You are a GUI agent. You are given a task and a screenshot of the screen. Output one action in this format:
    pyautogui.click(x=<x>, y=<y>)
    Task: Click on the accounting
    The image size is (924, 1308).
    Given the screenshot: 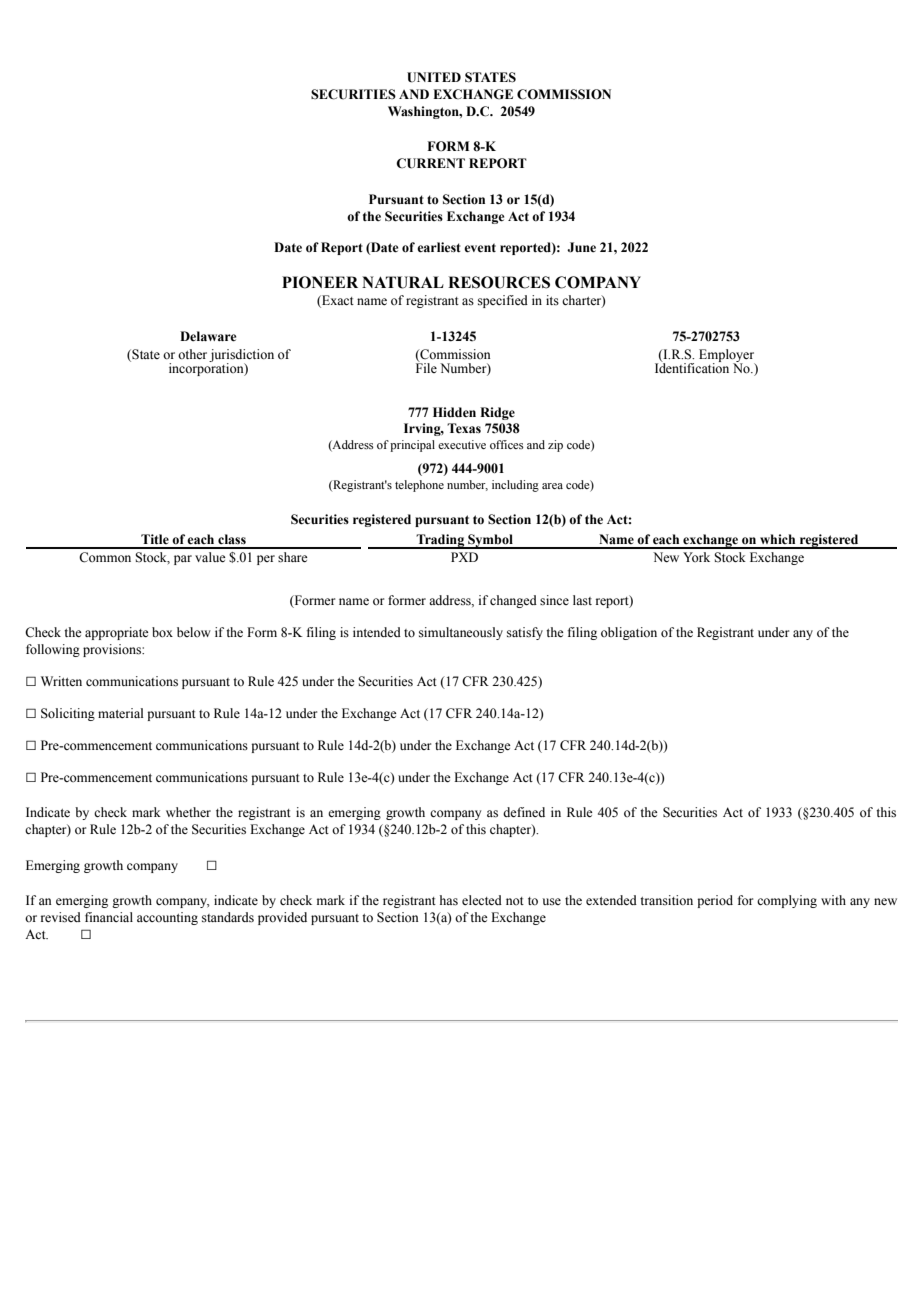 What is the action you would take?
    pyautogui.click(x=167, y=918)
